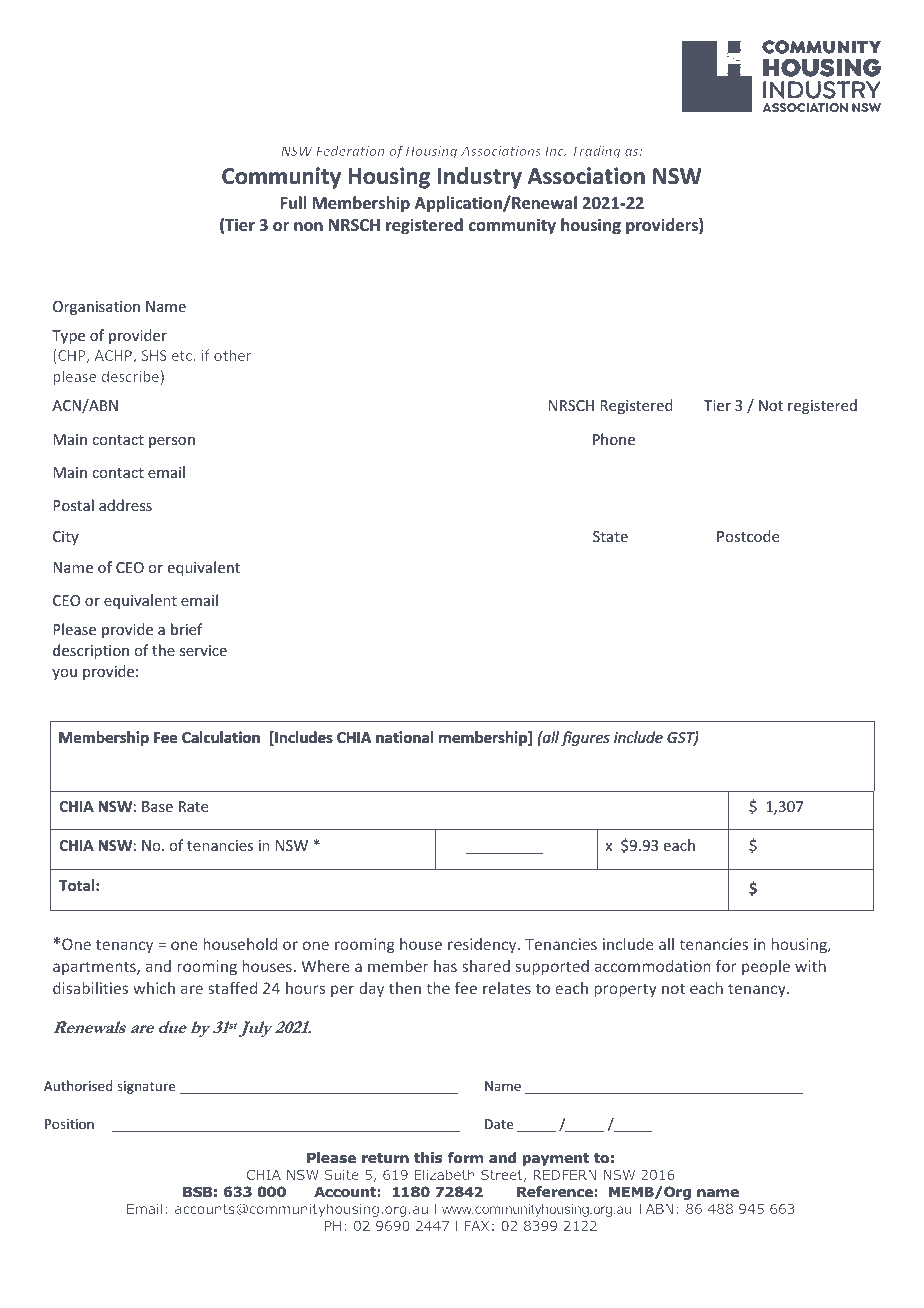 The width and height of the document is (924, 1308). What do you see at coordinates (479, 178) in the document?
I see `Industry` at bounding box center [479, 178].
